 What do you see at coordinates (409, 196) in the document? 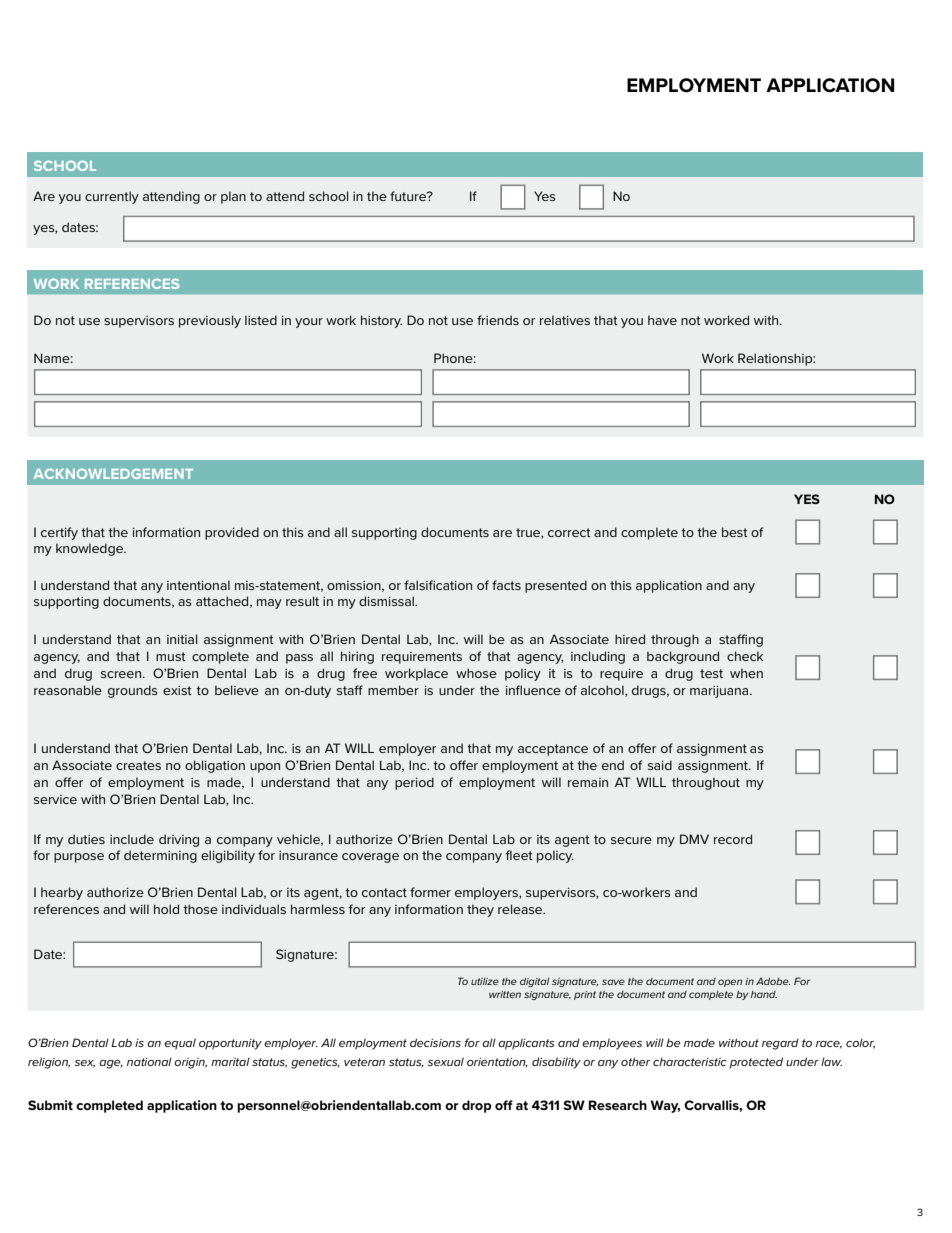
I see `future` at bounding box center [409, 196].
